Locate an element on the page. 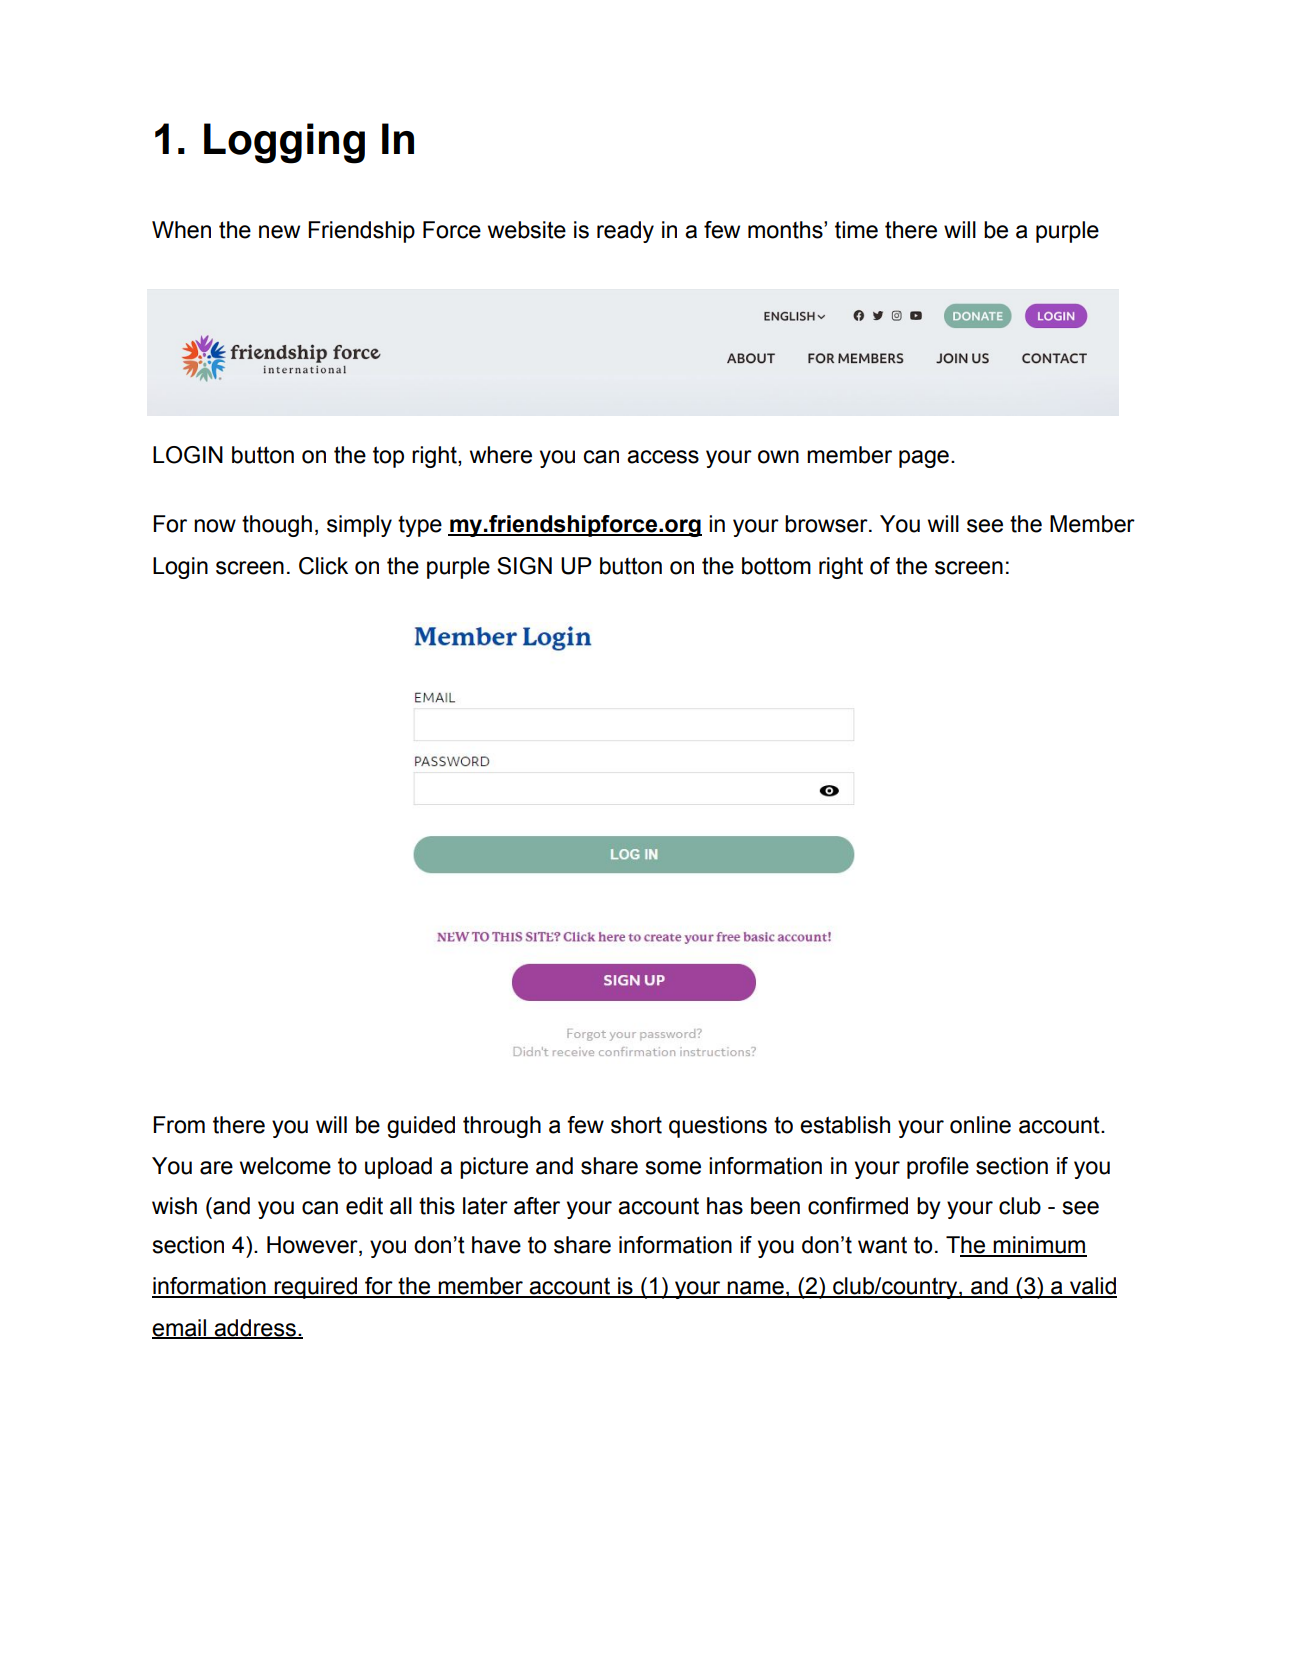  ready is located at coordinates (625, 232).
